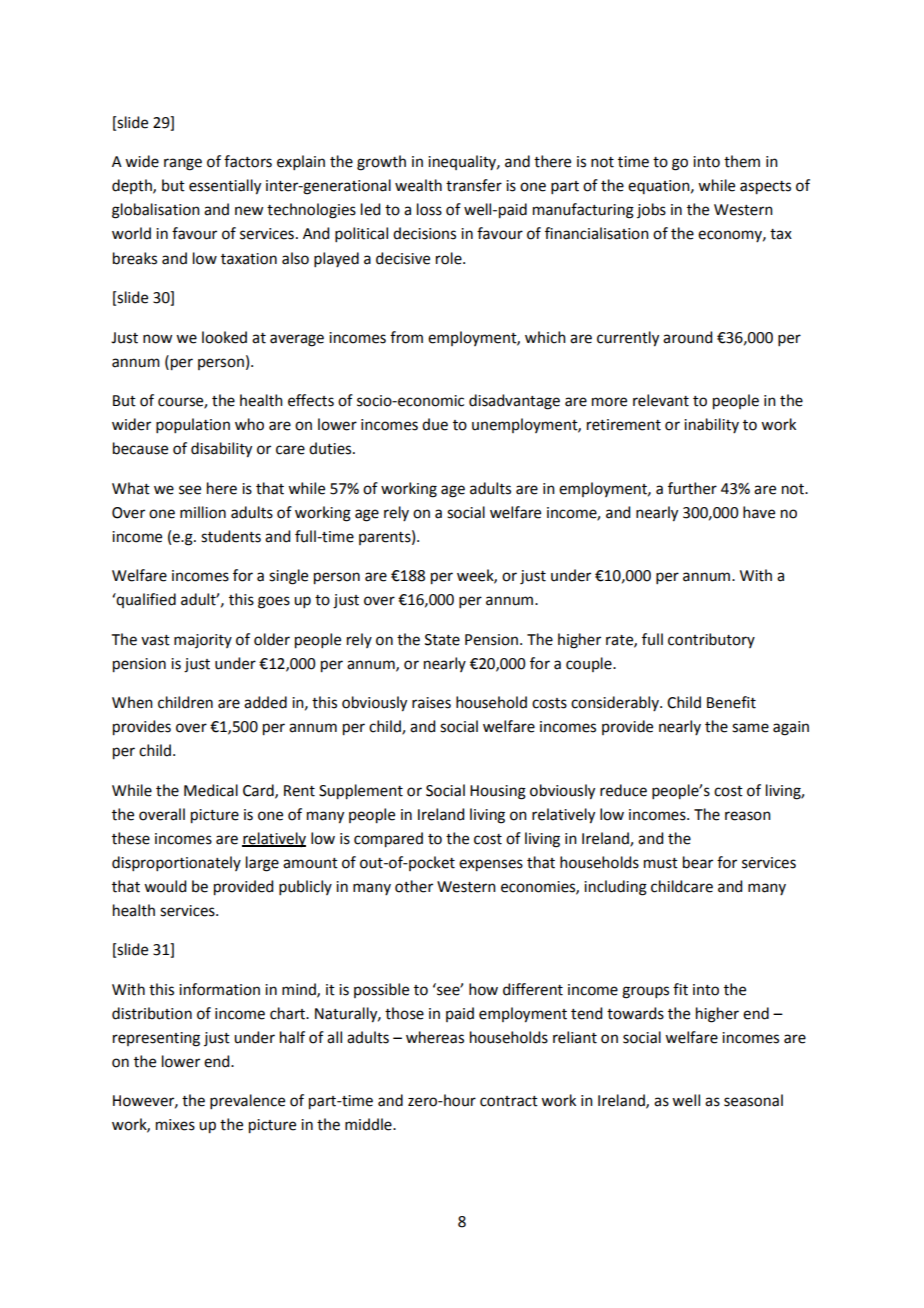 The height and width of the image is (1308, 924). What do you see at coordinates (753, 1100) in the image?
I see `seasonal` at bounding box center [753, 1100].
